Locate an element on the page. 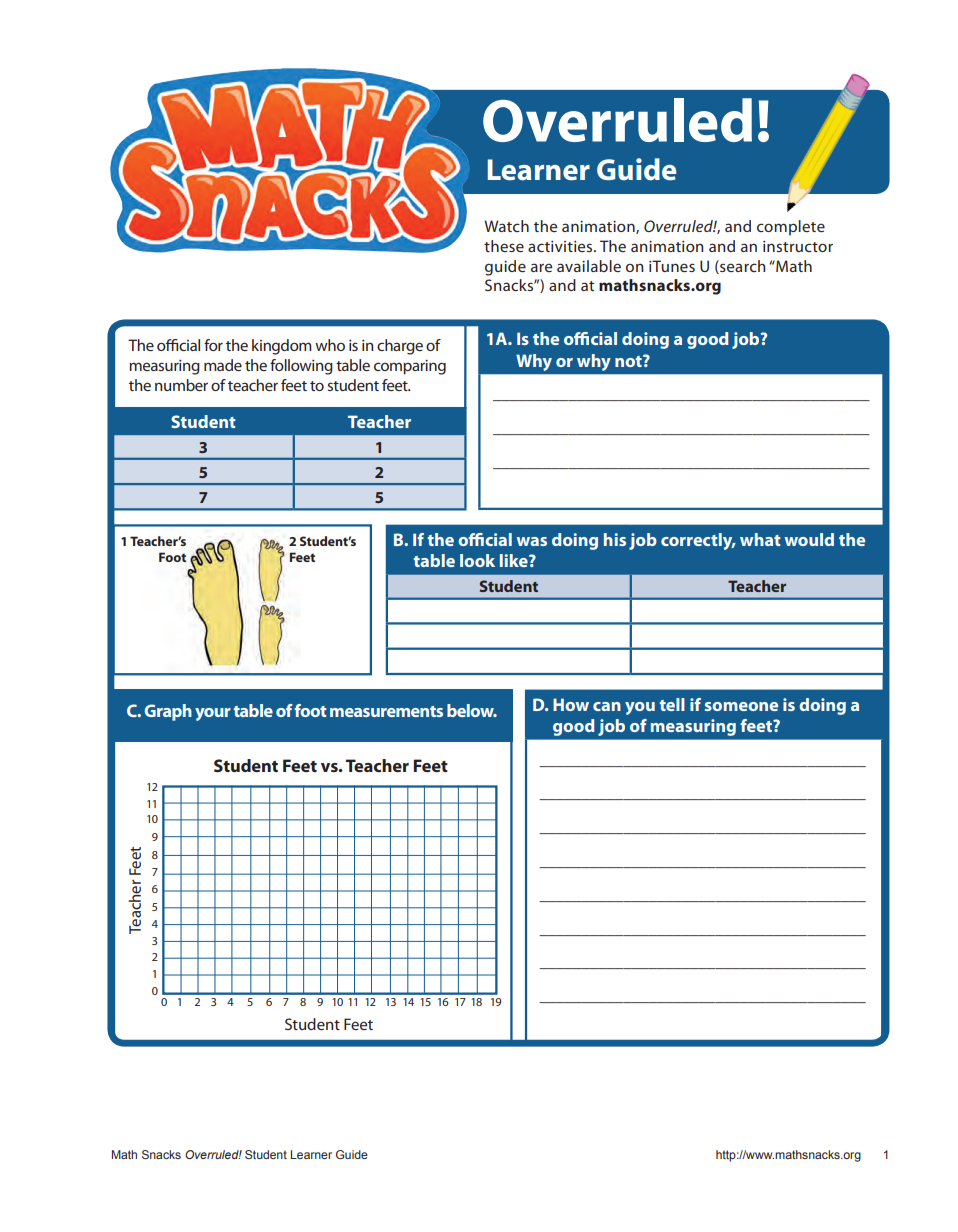 This page has width=958, height=1232. charge is located at coordinates (400, 347).
